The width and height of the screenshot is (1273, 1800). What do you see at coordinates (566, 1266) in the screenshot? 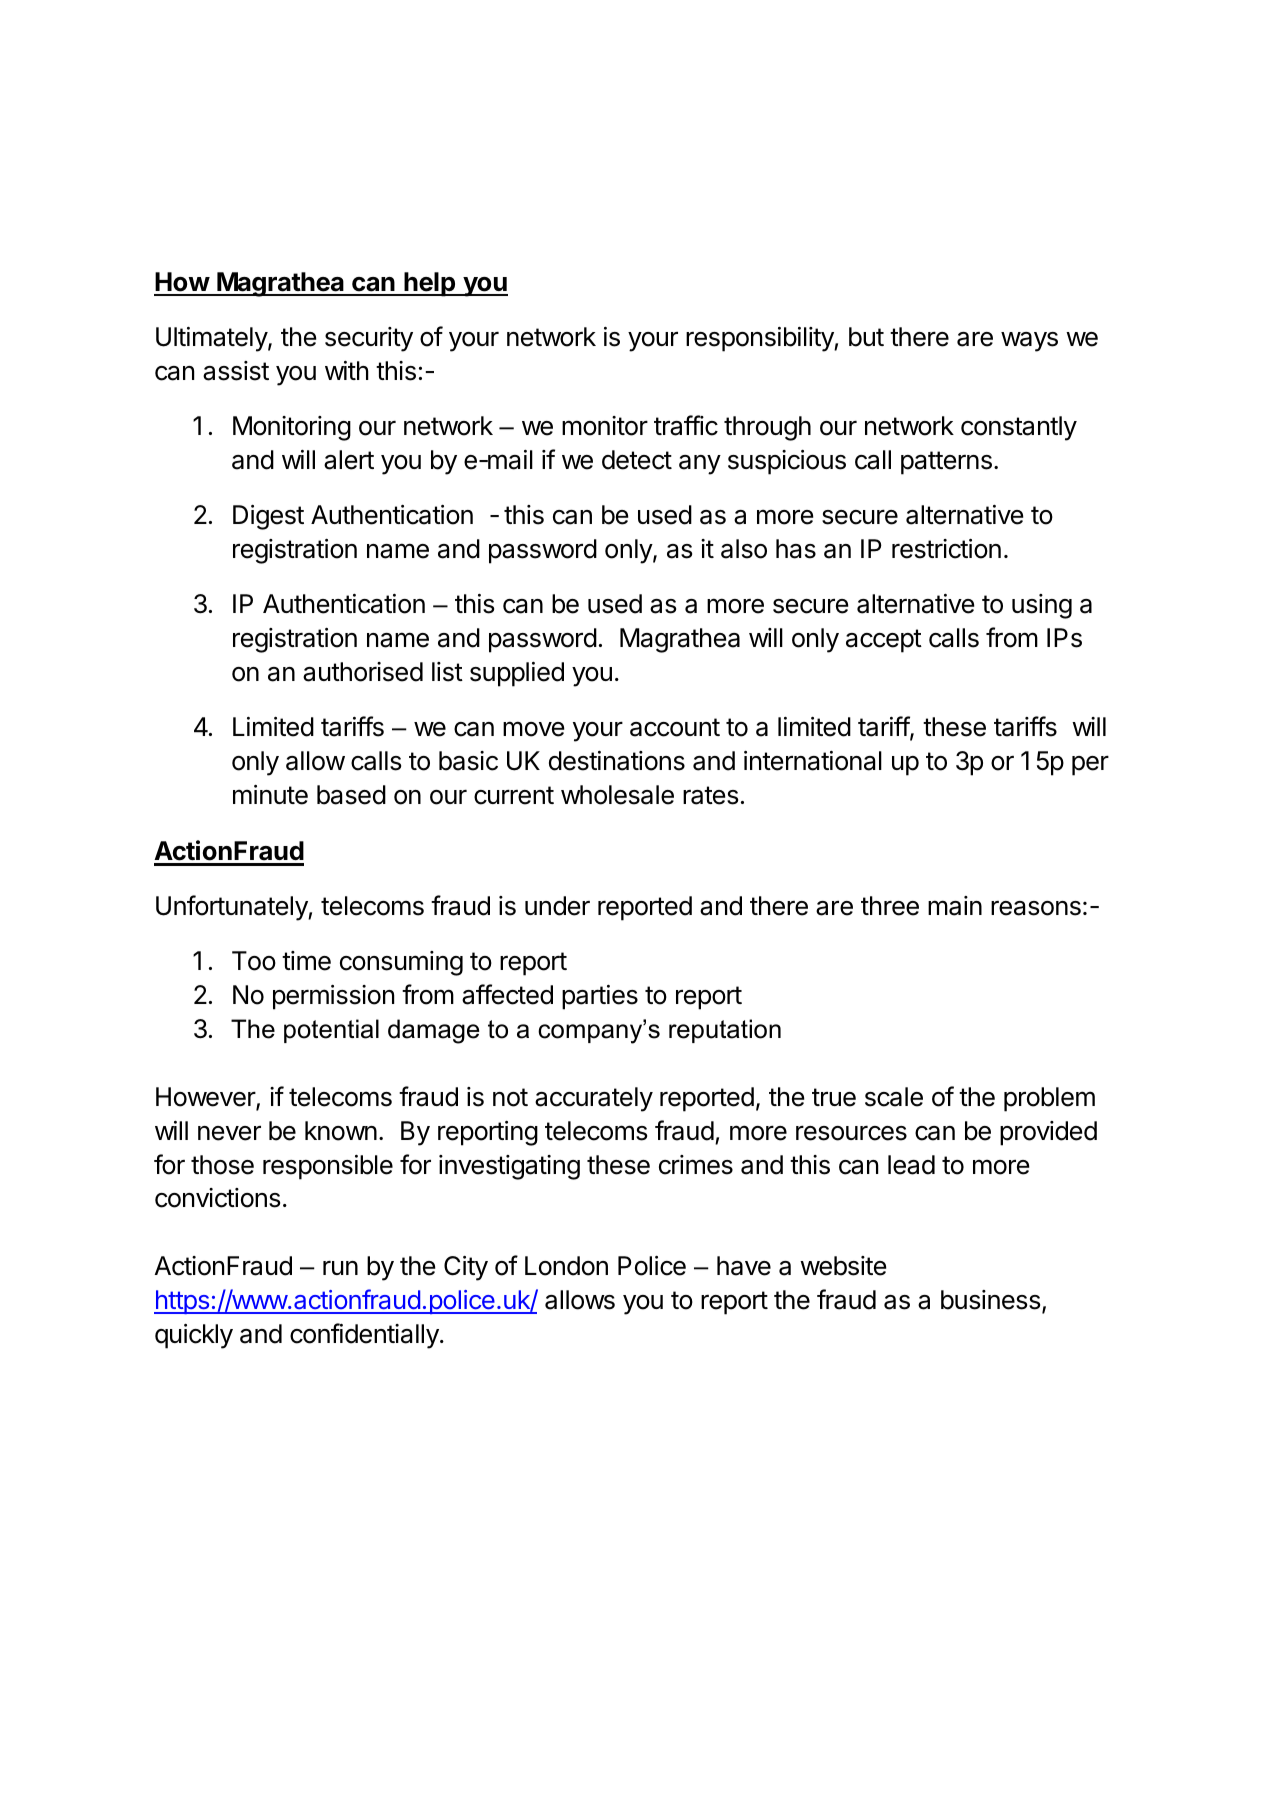
I see `London` at bounding box center [566, 1266].
